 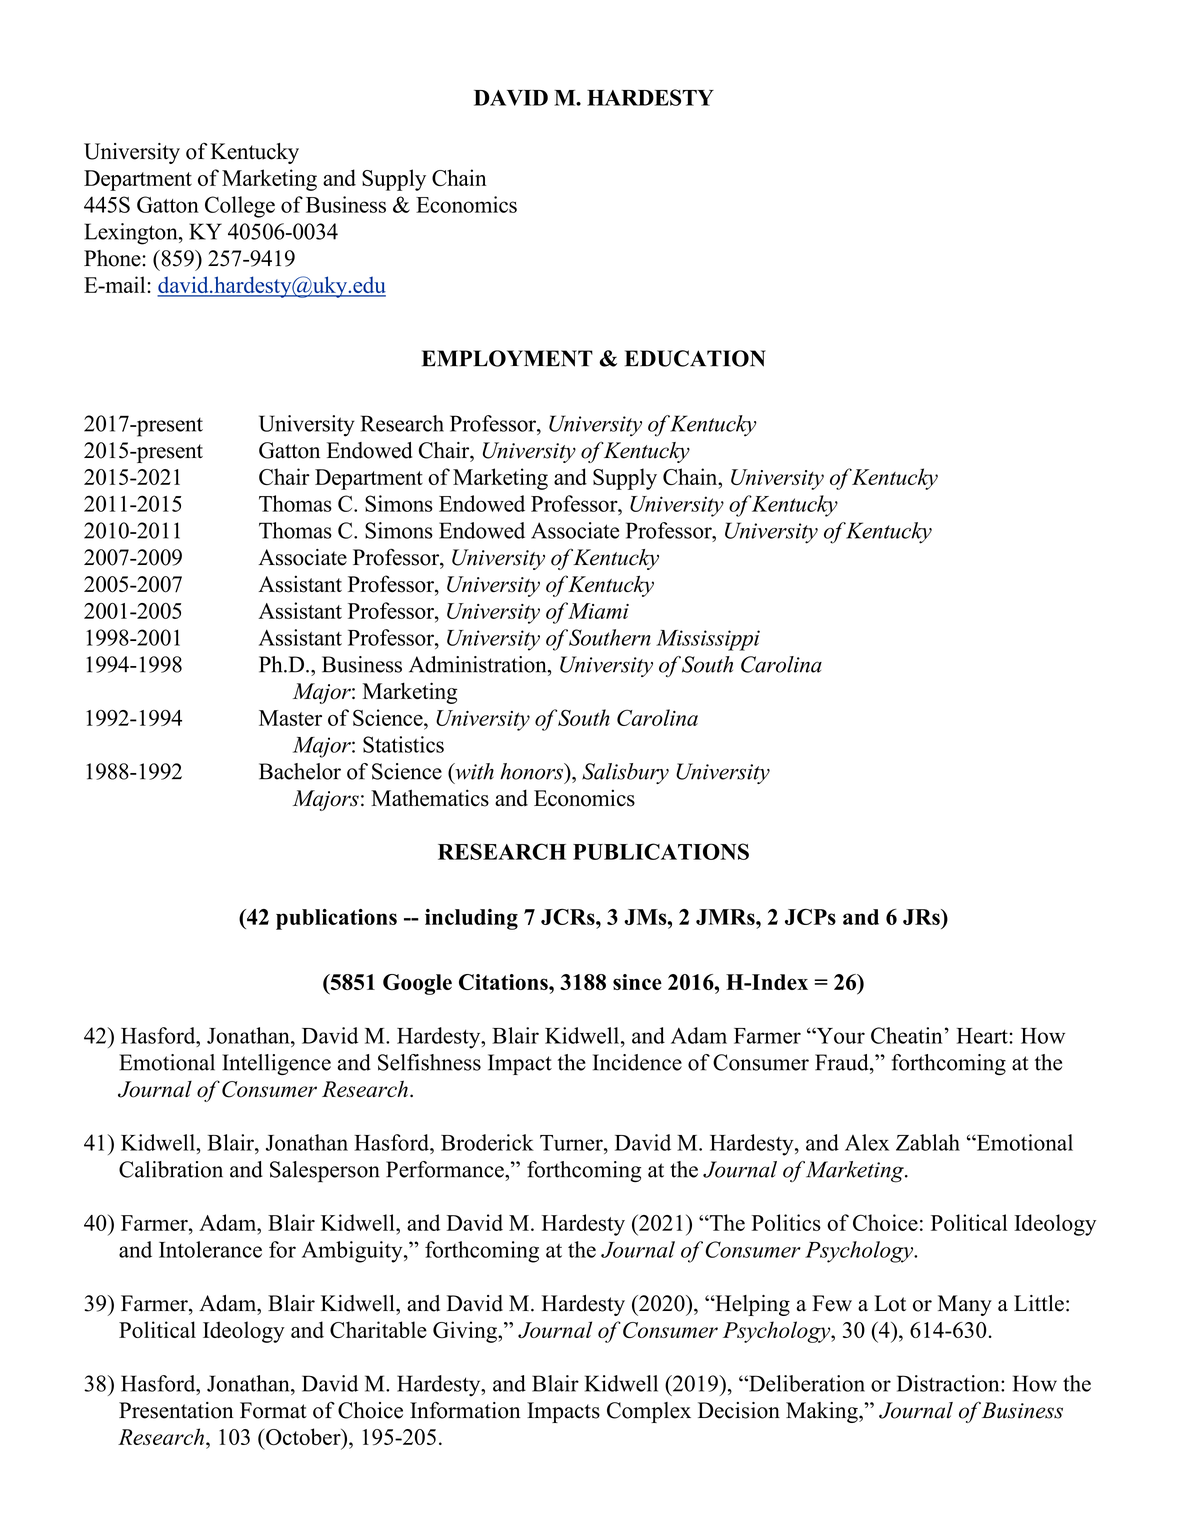 What do you see at coordinates (303, 1438) in the screenshot?
I see `October` at bounding box center [303, 1438].
